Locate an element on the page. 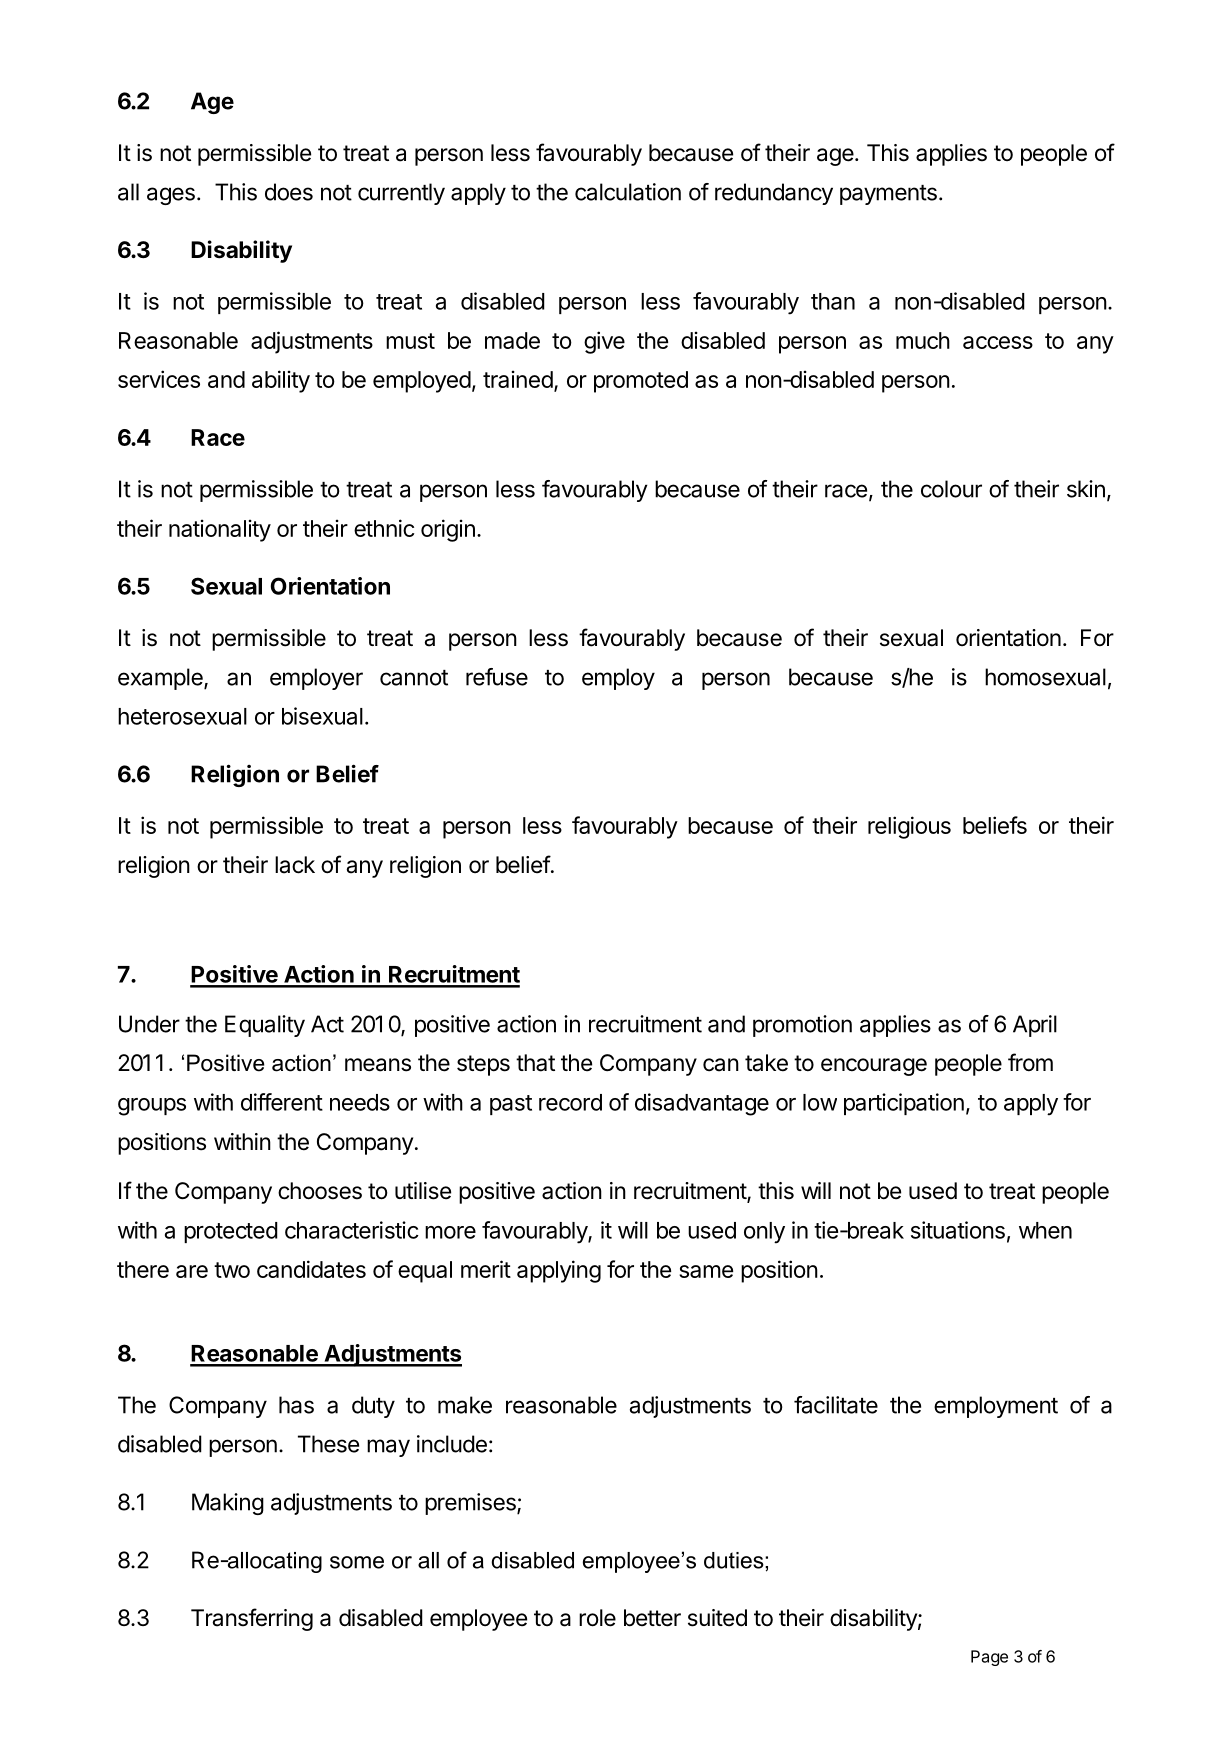 The image size is (1230, 1740). payments is located at coordinates (888, 195).
